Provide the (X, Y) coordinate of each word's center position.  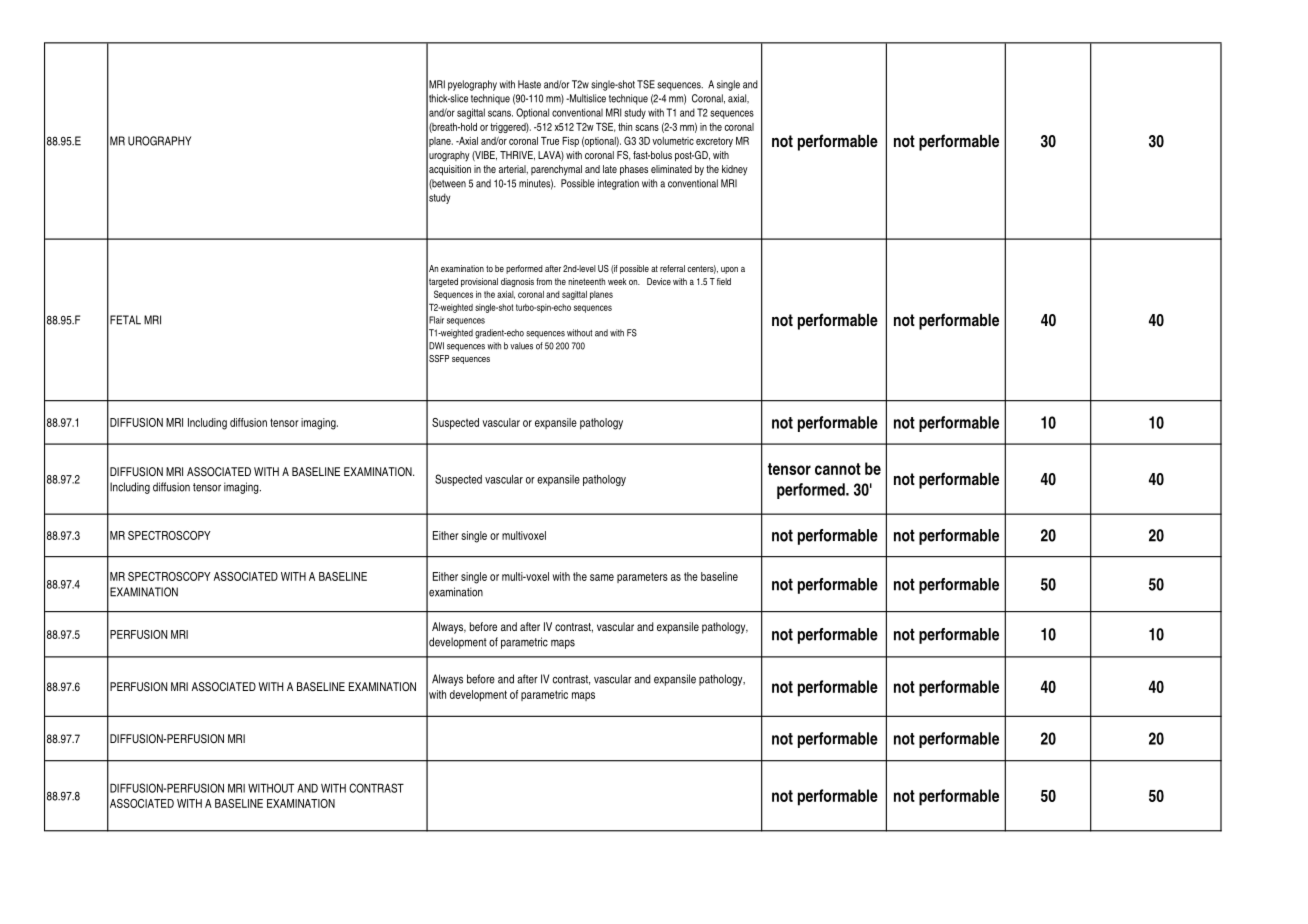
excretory (714, 142)
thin (625, 127)
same (602, 577)
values (521, 346)
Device (659, 281)
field (724, 281)
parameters (642, 577)
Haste (529, 84)
